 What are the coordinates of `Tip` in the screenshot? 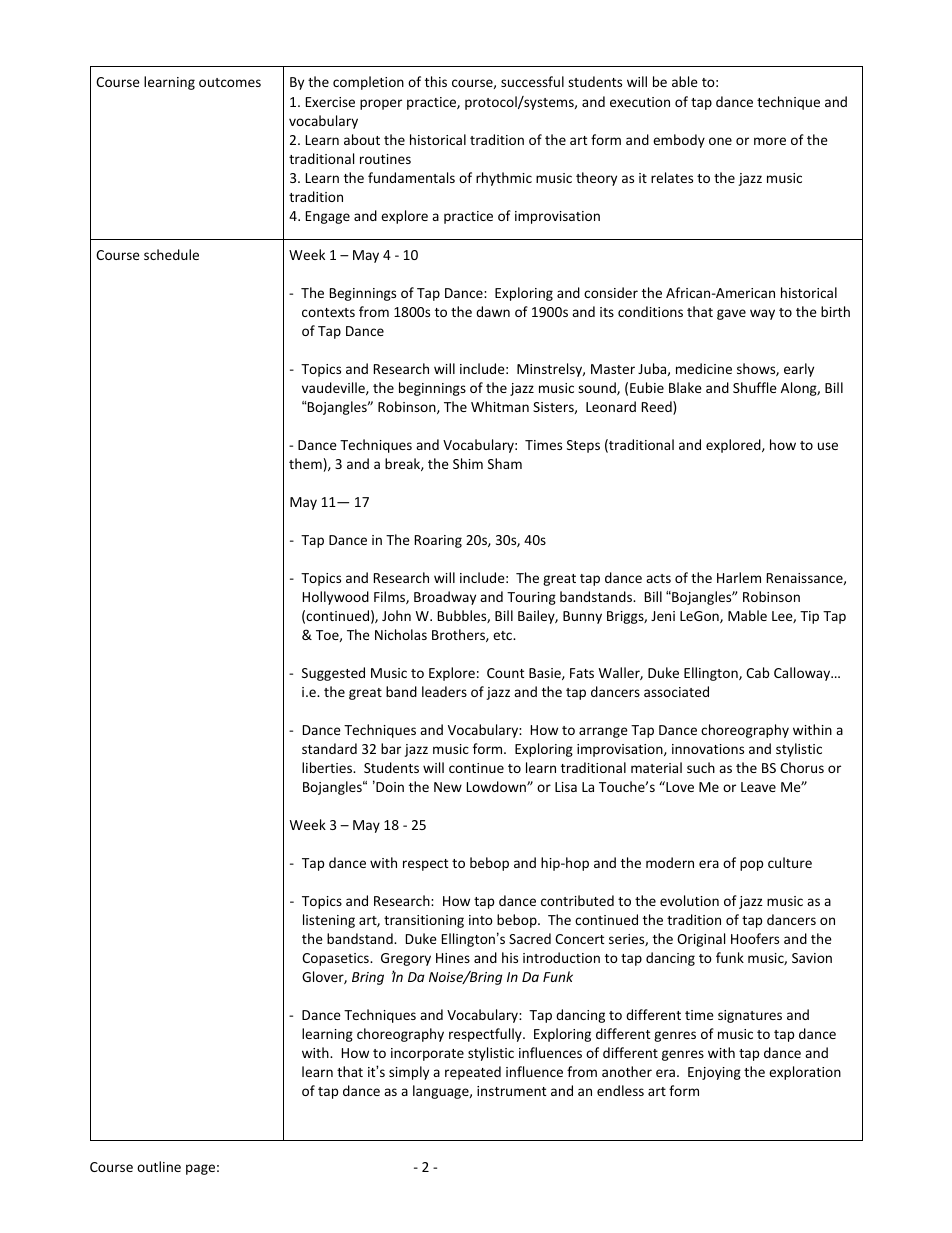 It's located at (809, 617).
